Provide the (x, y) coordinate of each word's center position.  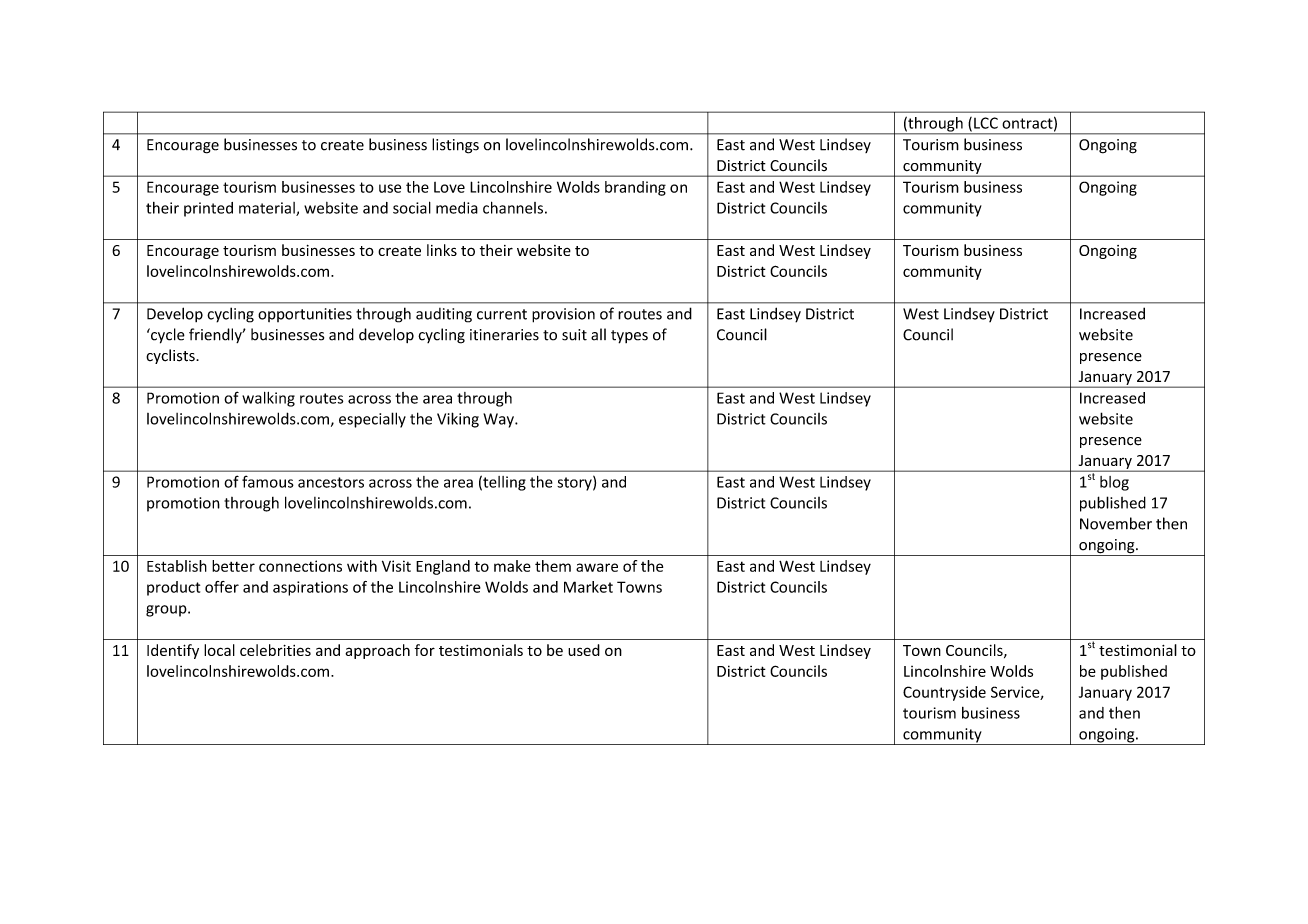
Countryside (944, 693)
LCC (986, 123)
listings (455, 146)
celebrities (275, 650)
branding (635, 188)
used (584, 650)
